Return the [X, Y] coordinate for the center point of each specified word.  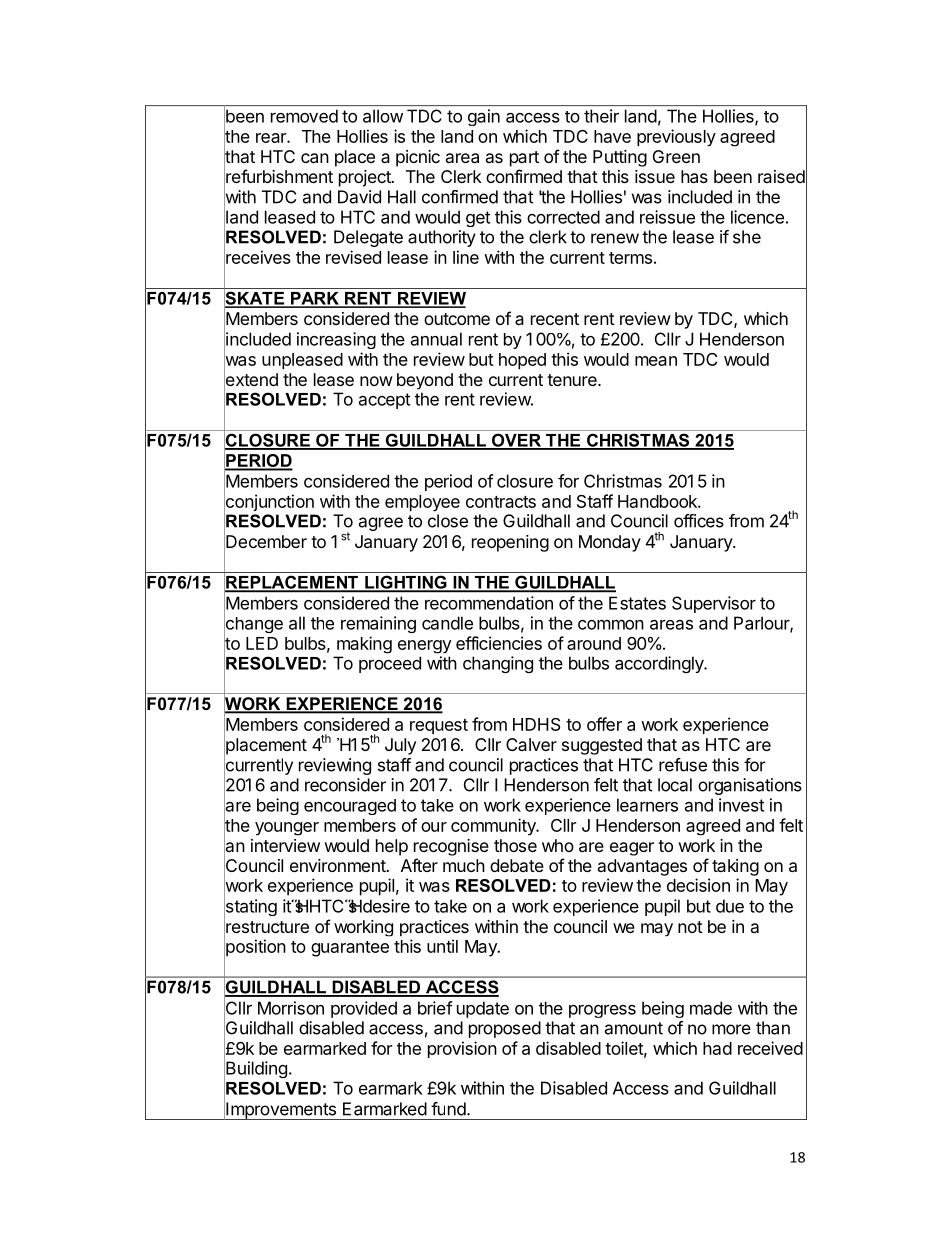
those [515, 845]
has [694, 176]
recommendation [489, 603]
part [524, 159]
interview [285, 845]
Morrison [291, 1008]
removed [304, 116]
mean [656, 361]
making [364, 645]
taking [735, 867]
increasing [336, 340]
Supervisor [714, 604]
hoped [522, 361]
